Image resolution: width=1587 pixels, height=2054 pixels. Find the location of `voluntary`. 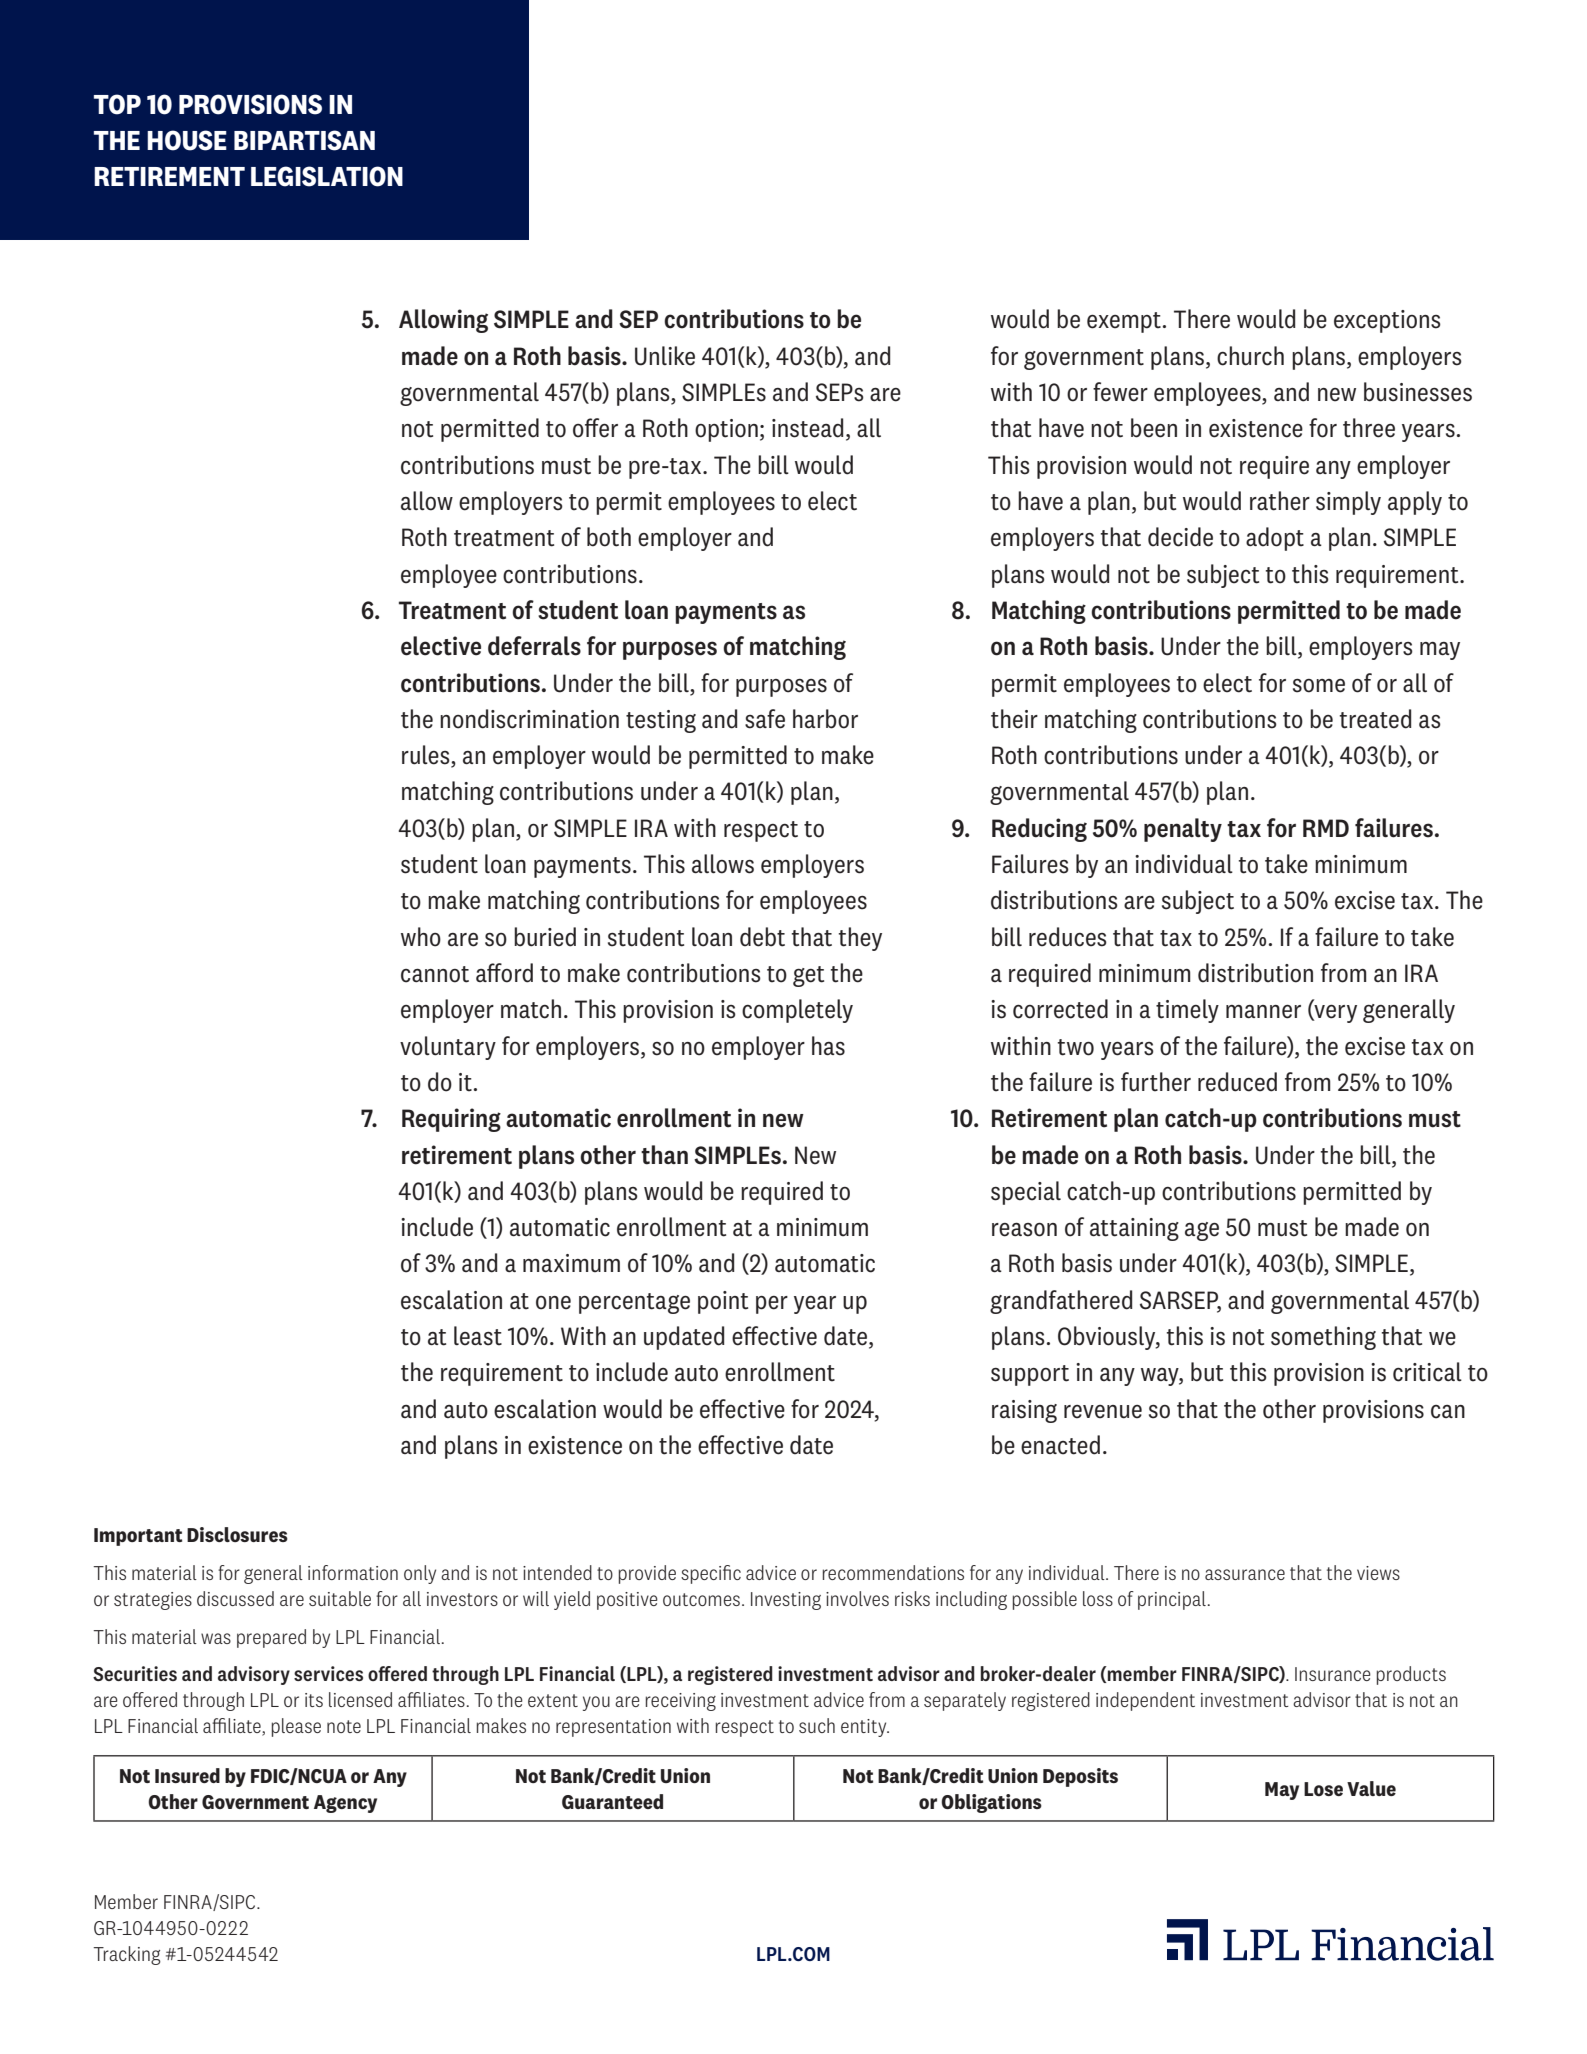

voluntary is located at coordinates (448, 1048).
